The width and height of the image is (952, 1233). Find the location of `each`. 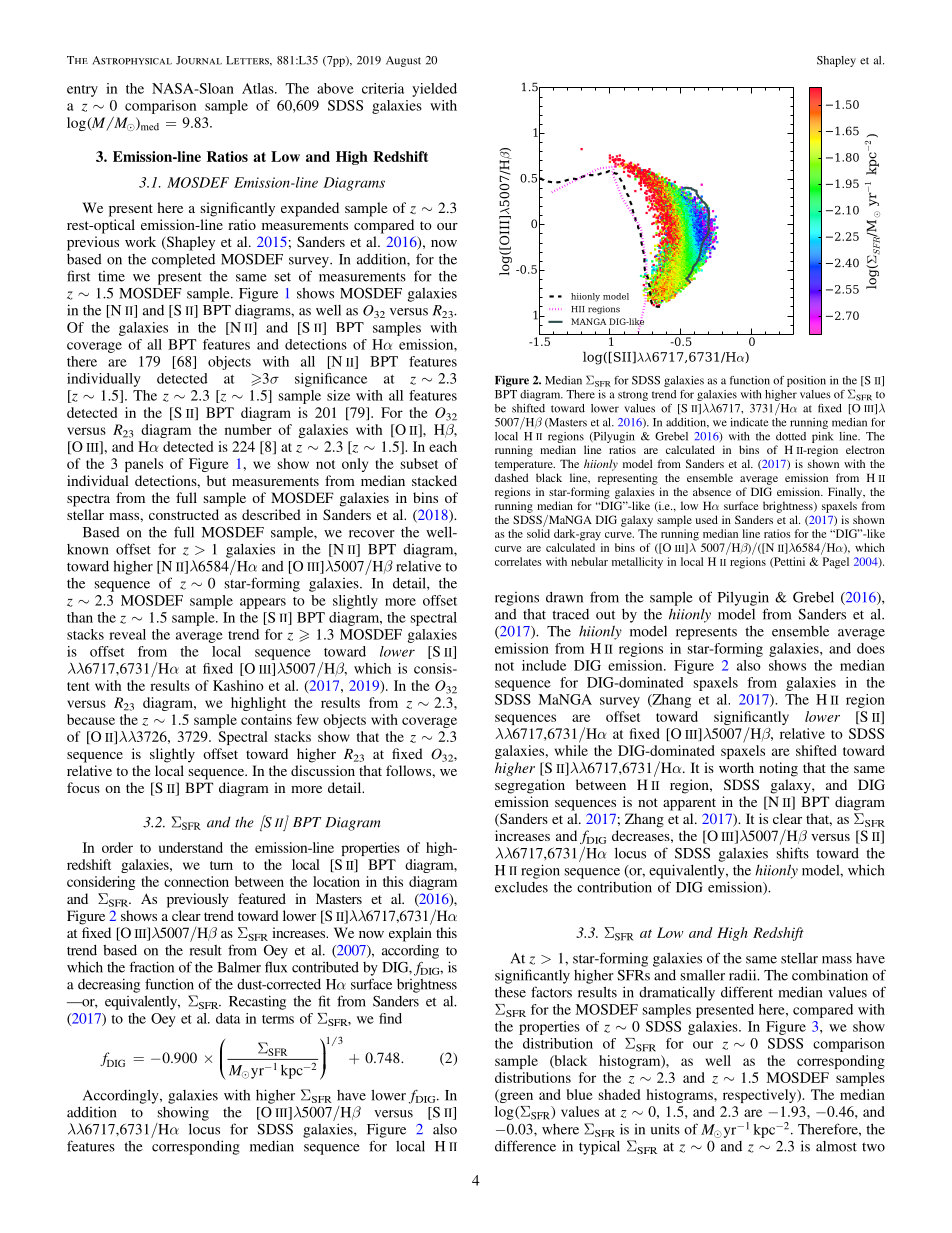

each is located at coordinates (443, 446).
